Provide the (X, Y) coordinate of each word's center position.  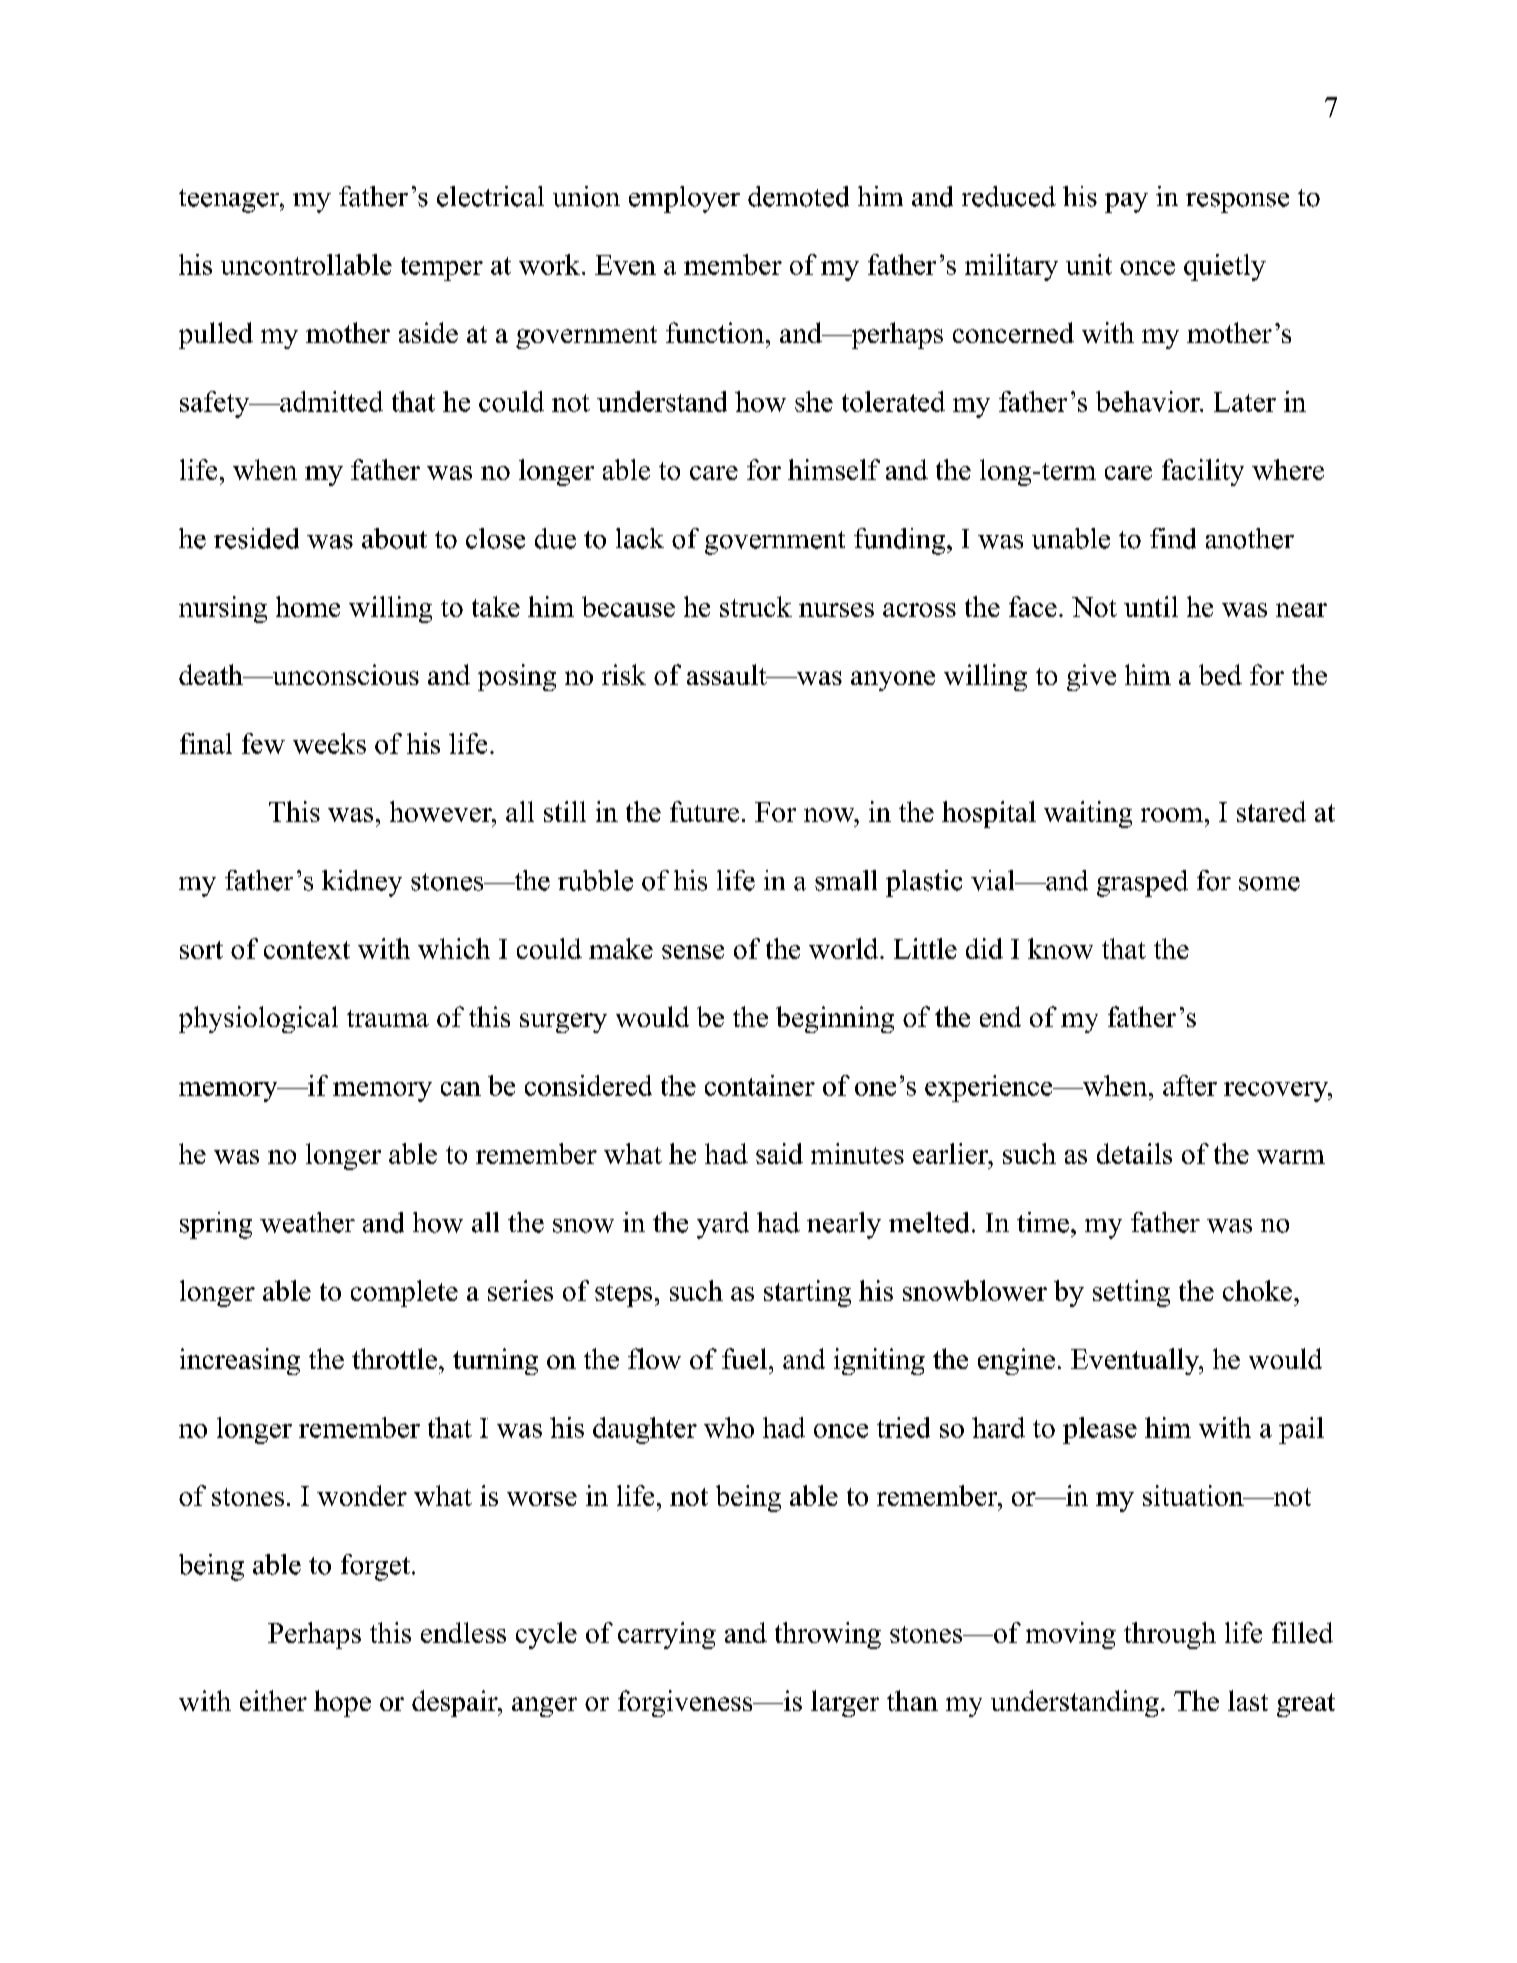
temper (442, 269)
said (779, 1153)
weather (307, 1222)
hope (342, 1703)
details (1134, 1153)
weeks (329, 743)
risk (624, 674)
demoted (798, 196)
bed (1220, 674)
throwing (828, 1635)
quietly (1225, 267)
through (1170, 1635)
